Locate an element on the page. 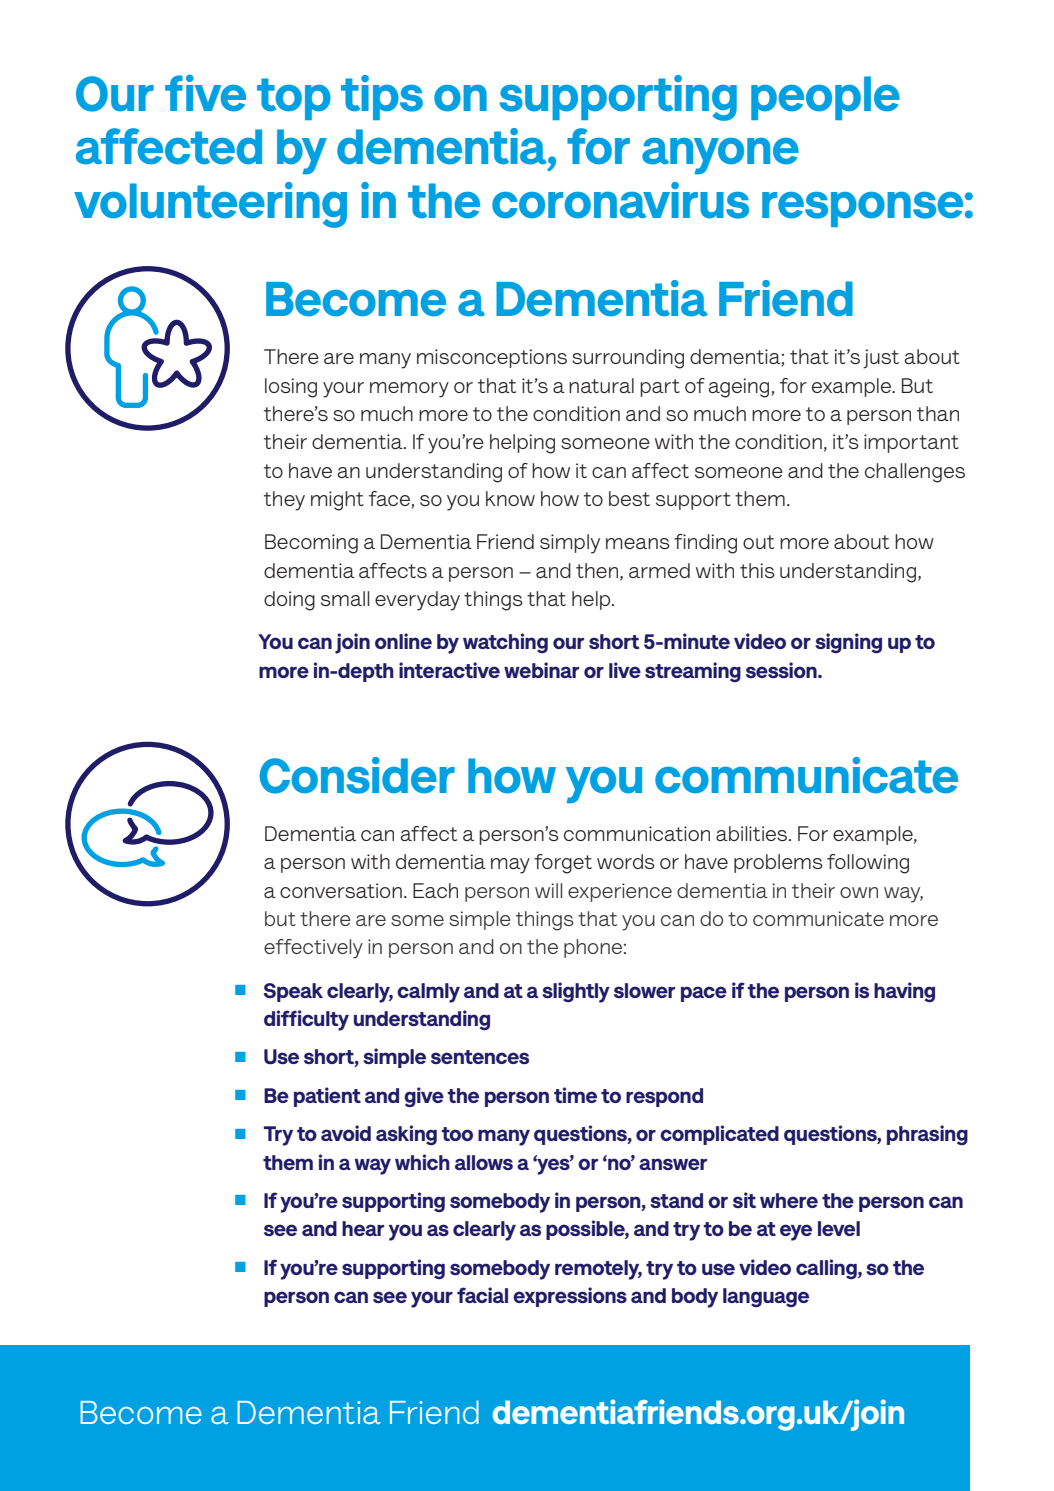 The image size is (1054, 1491). expressions is located at coordinates (570, 1297).
